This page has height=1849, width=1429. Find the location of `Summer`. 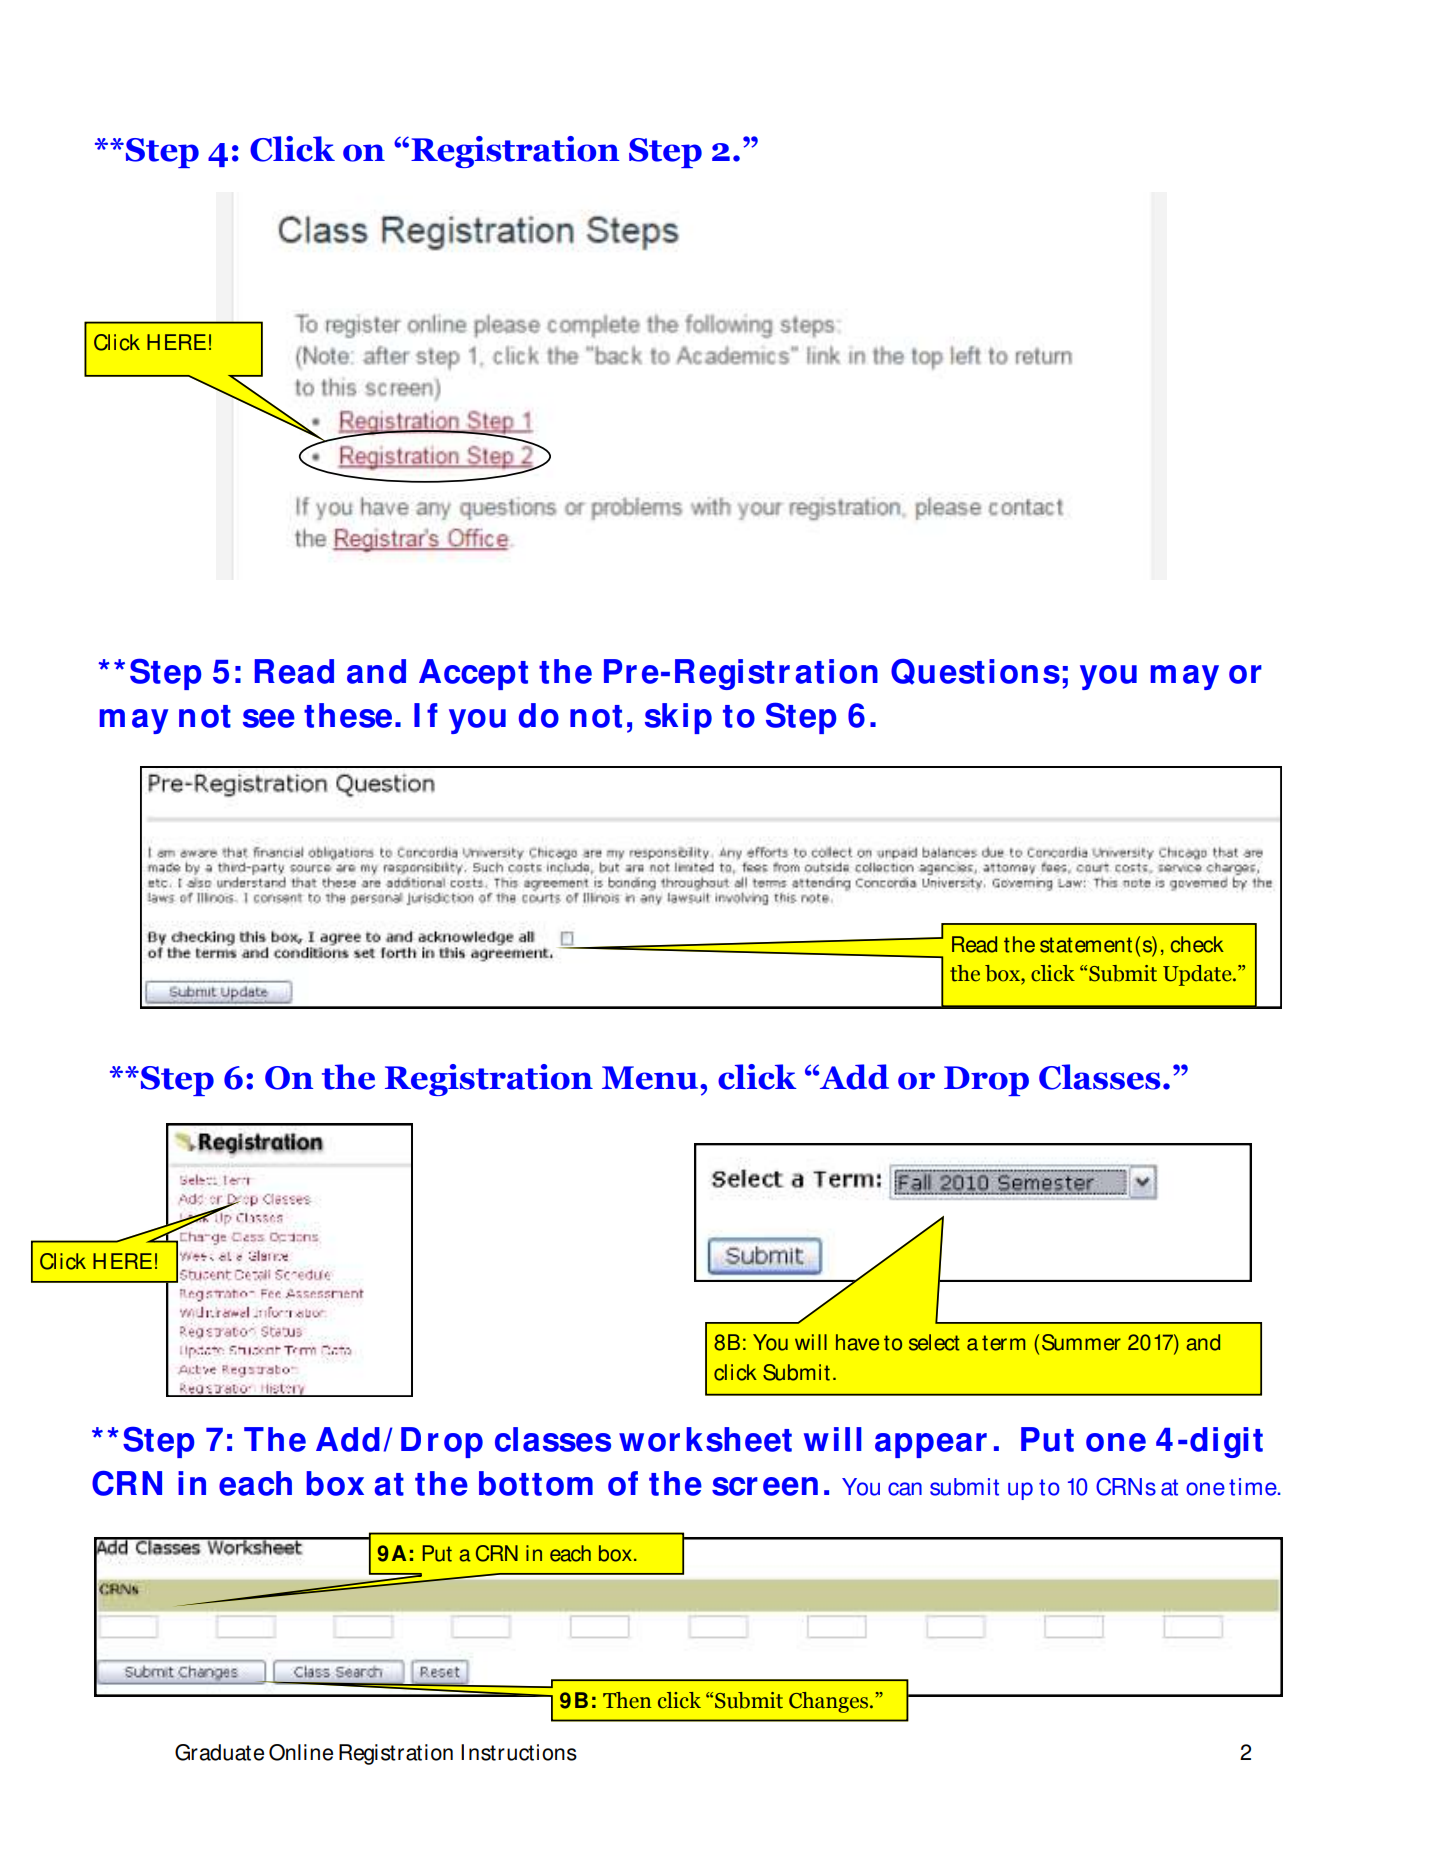

Summer is located at coordinates (1081, 1342).
